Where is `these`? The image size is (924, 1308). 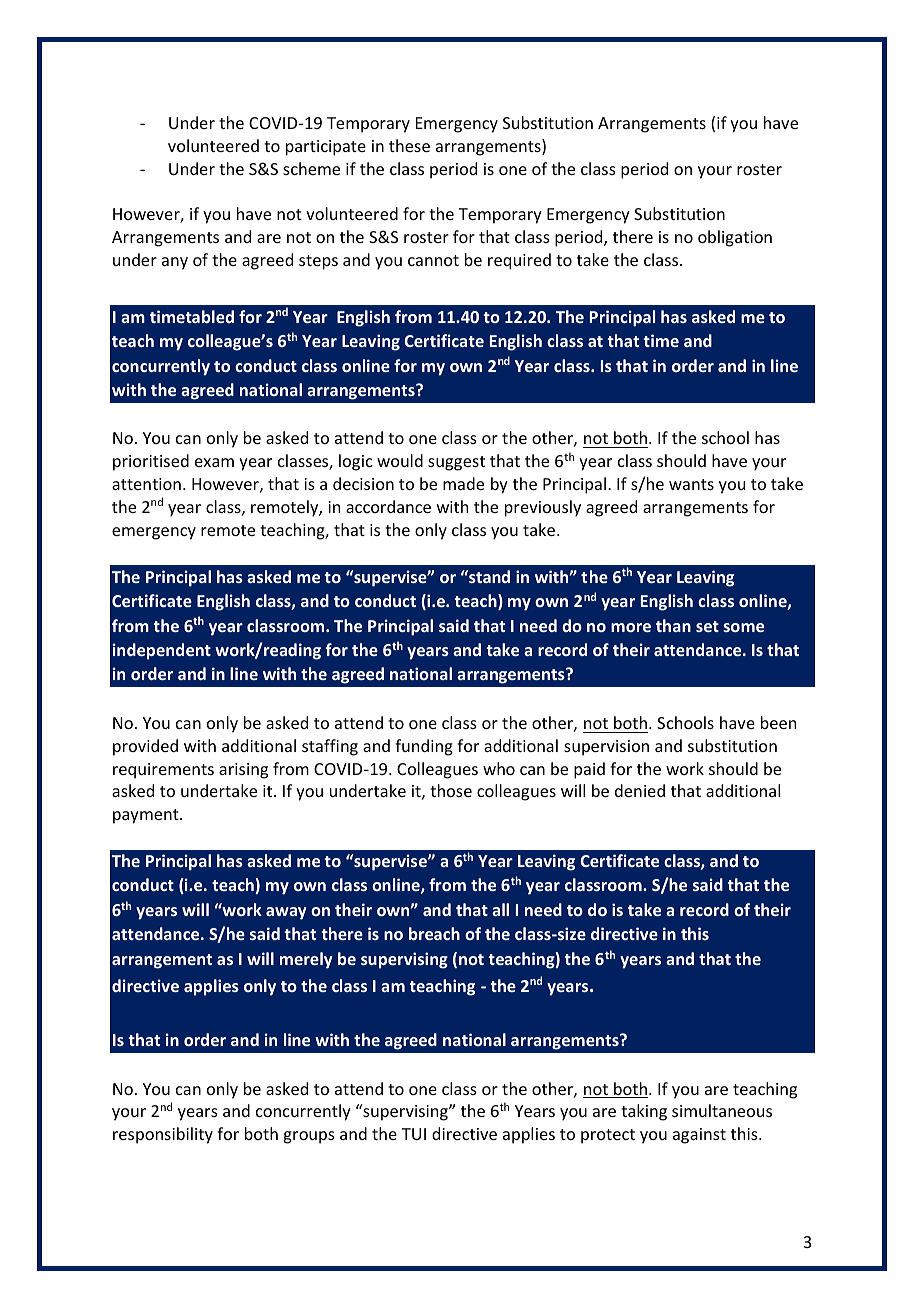
these is located at coordinates (409, 145).
